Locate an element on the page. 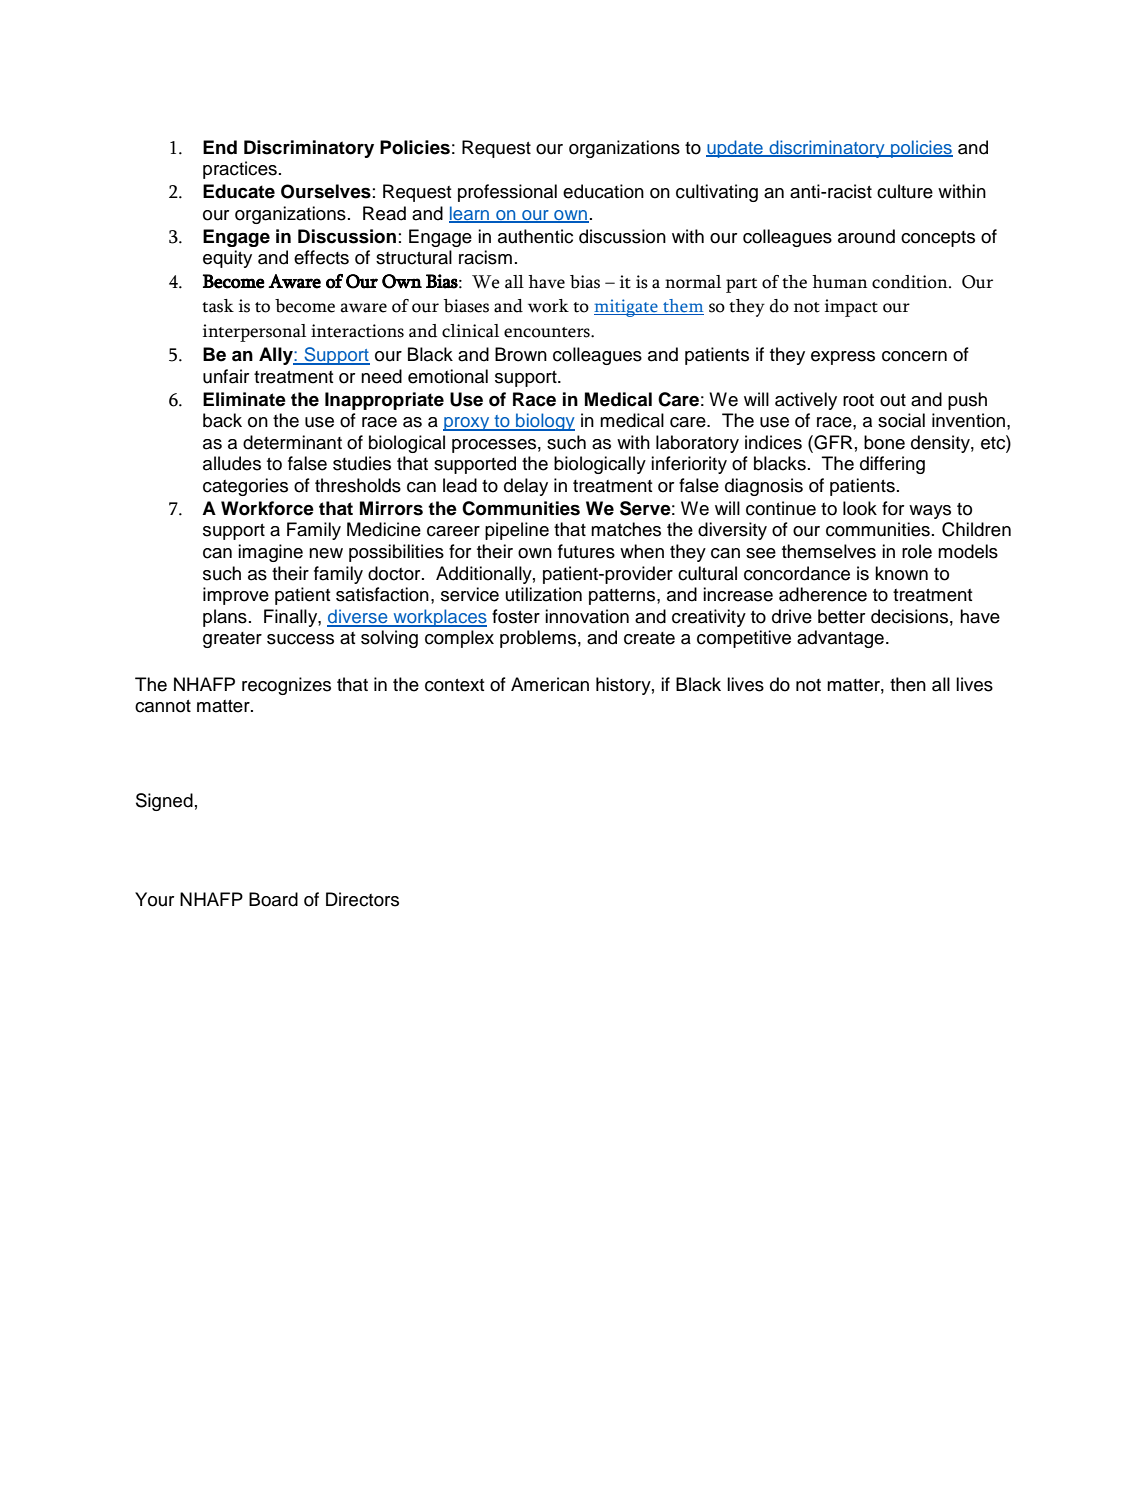 The image size is (1148, 1486). look is located at coordinates (860, 508).
